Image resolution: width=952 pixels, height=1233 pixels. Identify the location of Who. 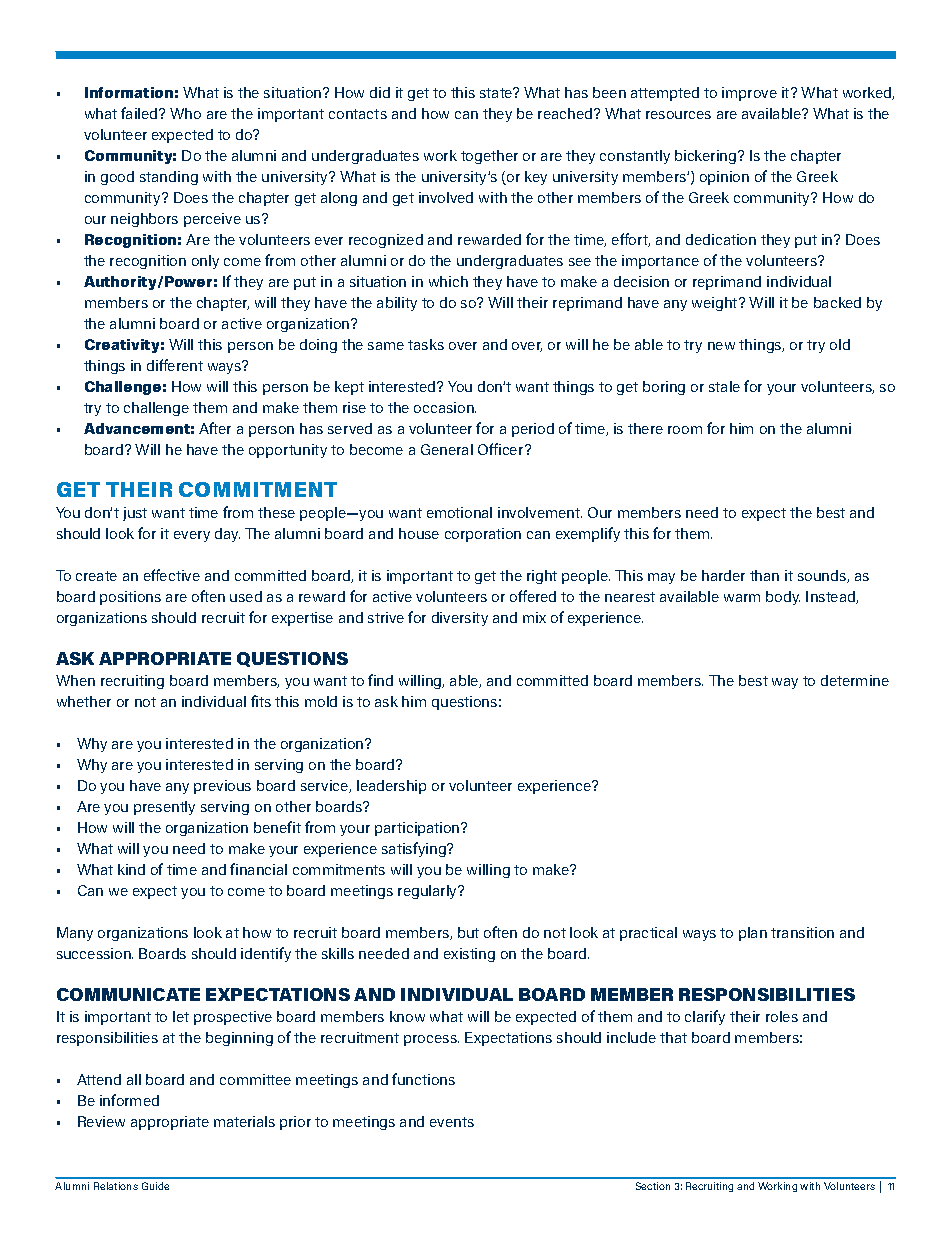
(185, 113).
